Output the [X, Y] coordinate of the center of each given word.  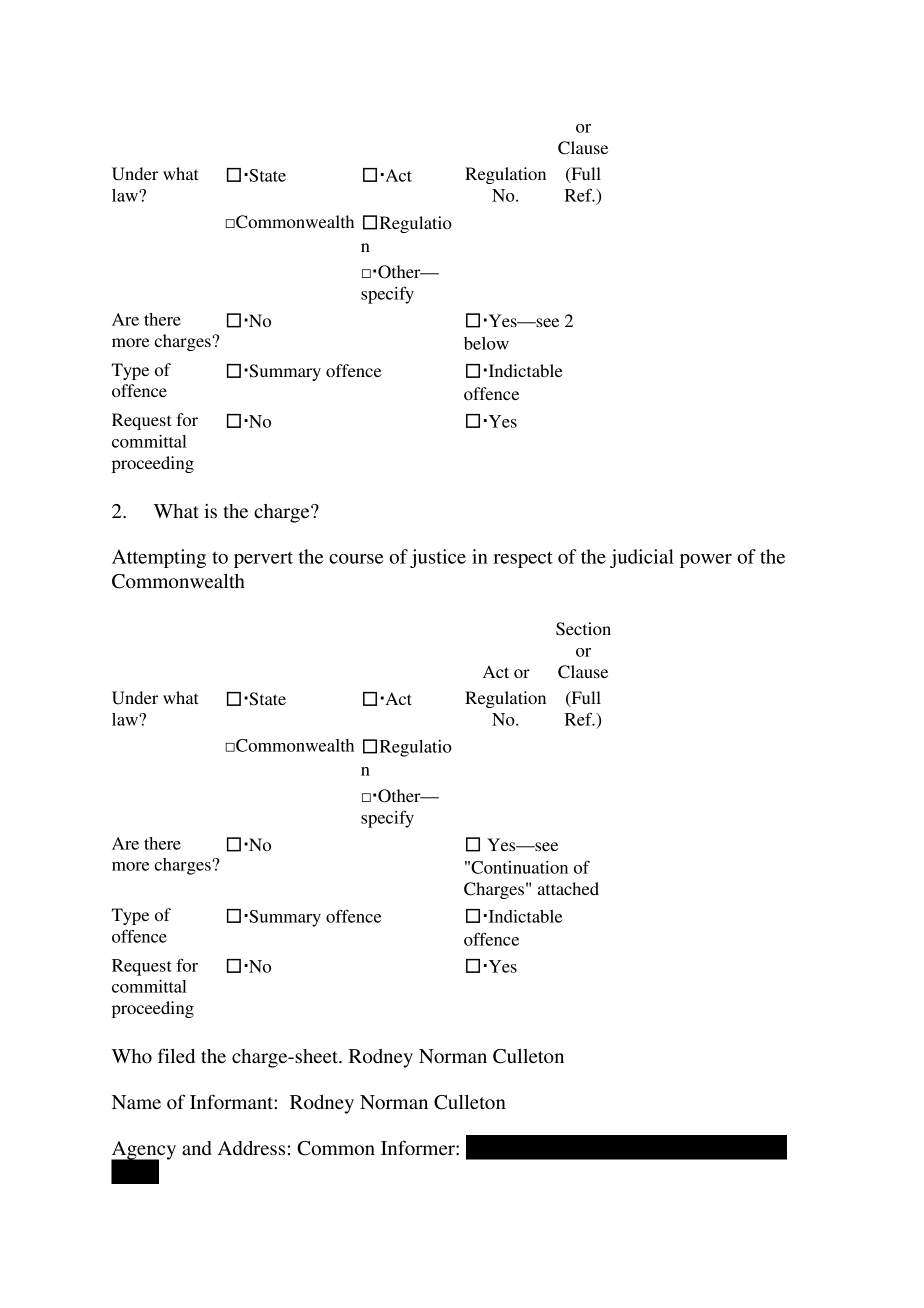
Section [583, 629]
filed [176, 1056]
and [197, 1148]
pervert [263, 560]
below [486, 343]
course [356, 559]
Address [251, 1148]
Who [132, 1056]
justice [438, 558]
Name [136, 1102]
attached [568, 888]
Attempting [159, 558]
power [706, 561]
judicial [642, 558]
